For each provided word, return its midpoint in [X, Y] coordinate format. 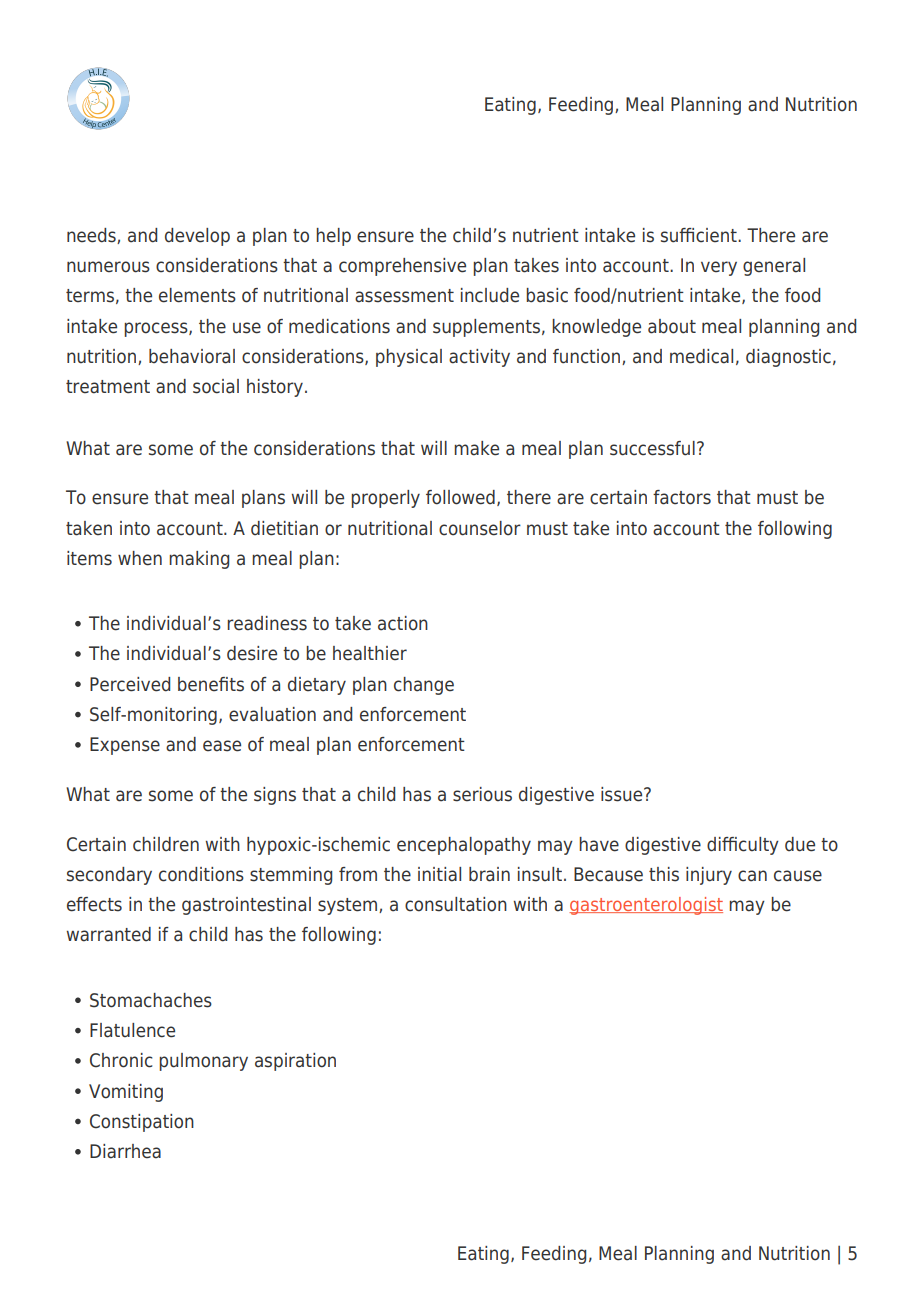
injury [709, 876]
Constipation [142, 1123]
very [719, 268]
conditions [201, 874]
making [199, 560]
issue [623, 794]
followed [460, 497]
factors [682, 497]
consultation [456, 904]
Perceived [130, 684]
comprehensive [402, 267]
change [424, 686]
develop [197, 237]
